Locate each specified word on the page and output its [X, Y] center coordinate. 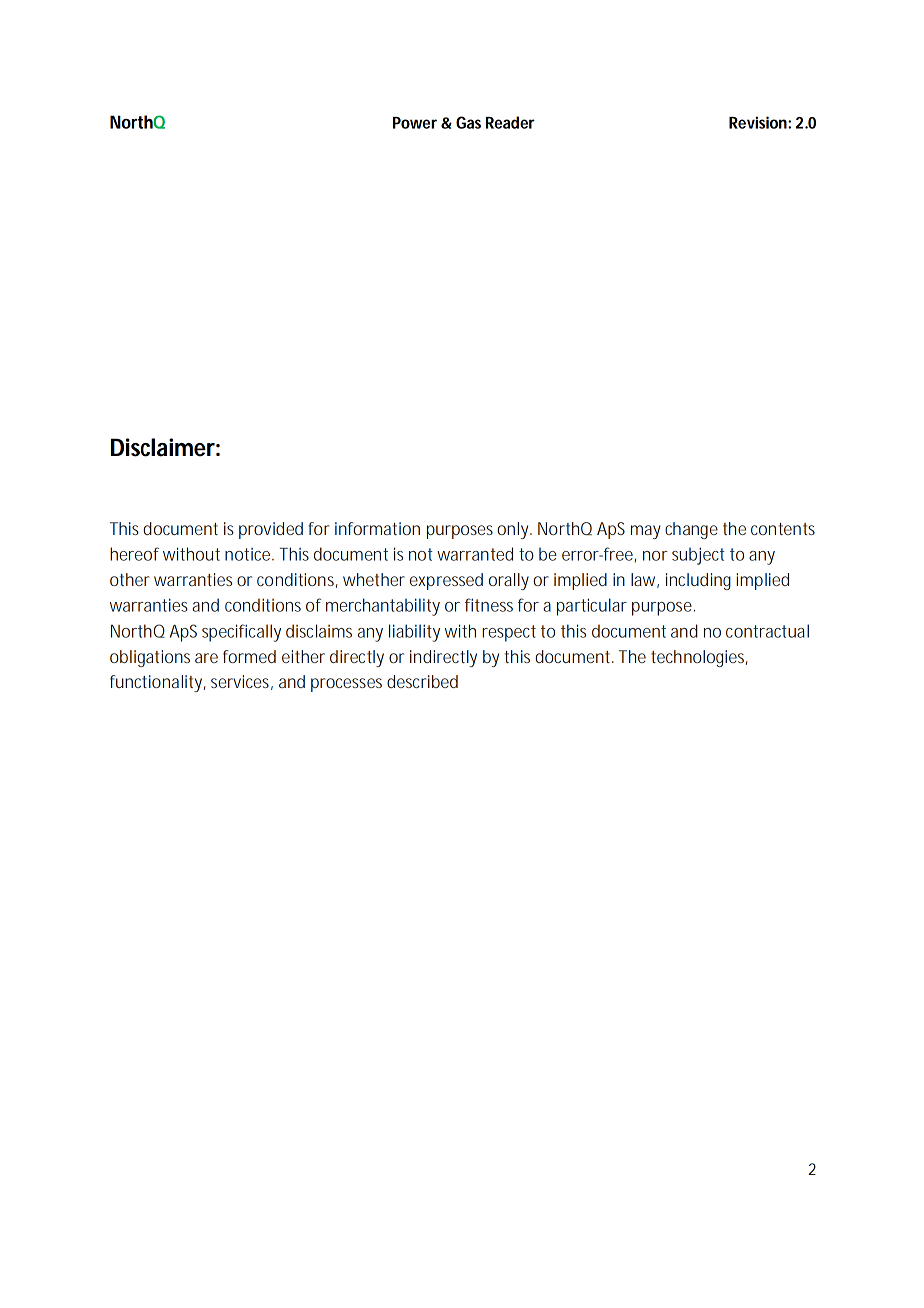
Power [415, 123]
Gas [468, 122]
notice [249, 554]
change [691, 530]
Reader [510, 122]
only [514, 530]
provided [271, 530]
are [206, 658]
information [377, 528]
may [646, 532]
